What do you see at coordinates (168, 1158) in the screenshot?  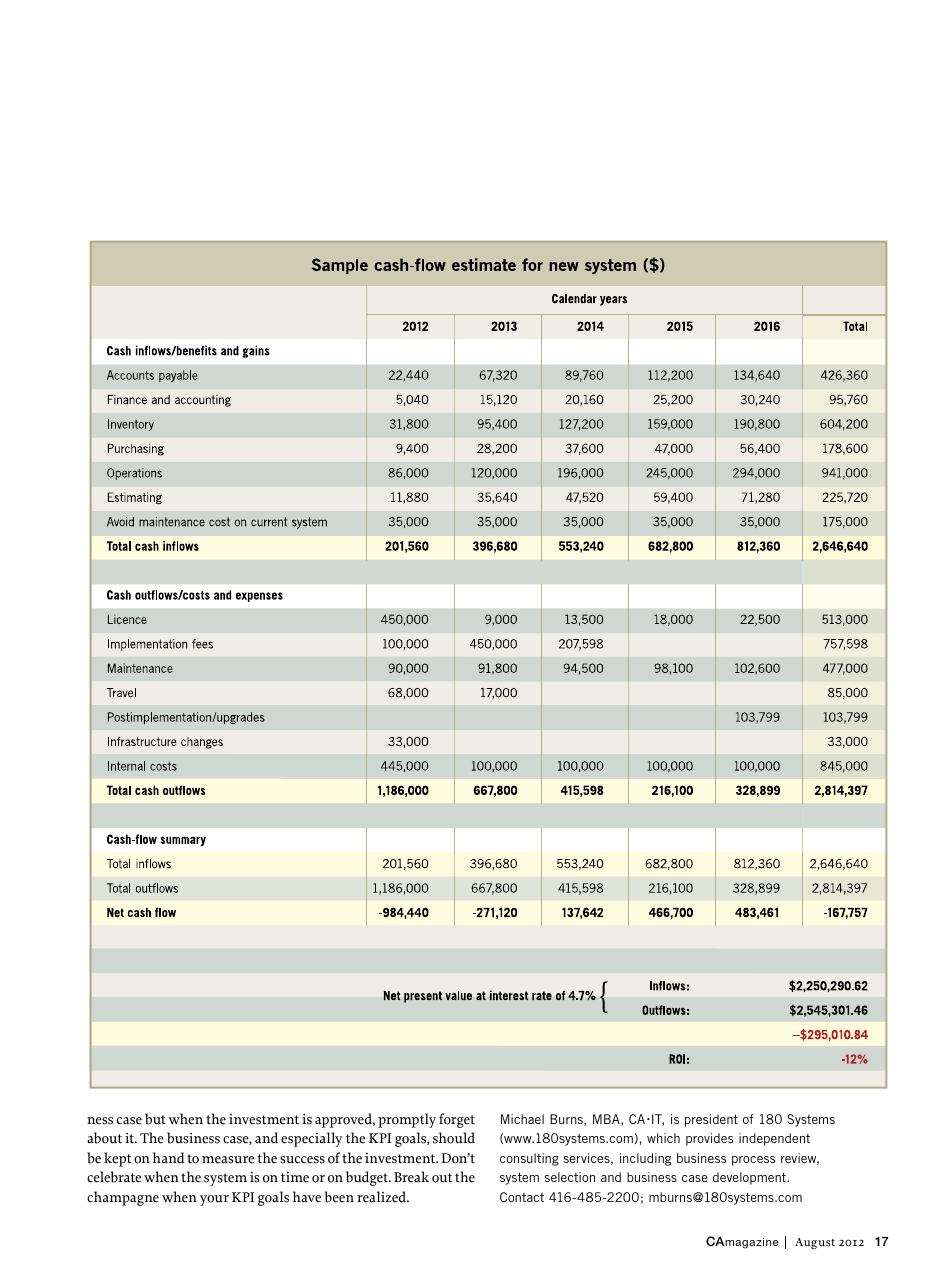 I see `hand` at bounding box center [168, 1158].
